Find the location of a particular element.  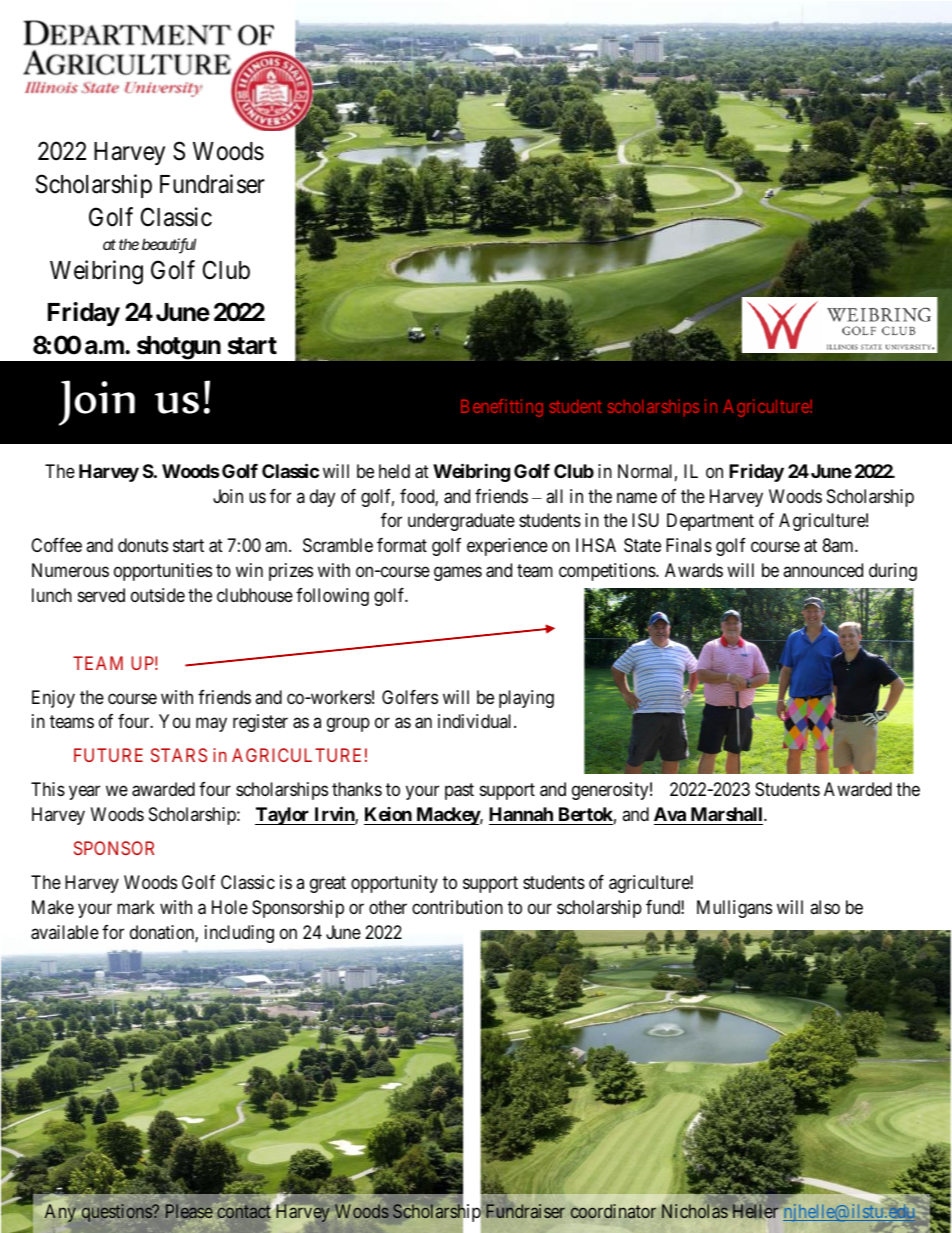

individual is located at coordinates (476, 721).
